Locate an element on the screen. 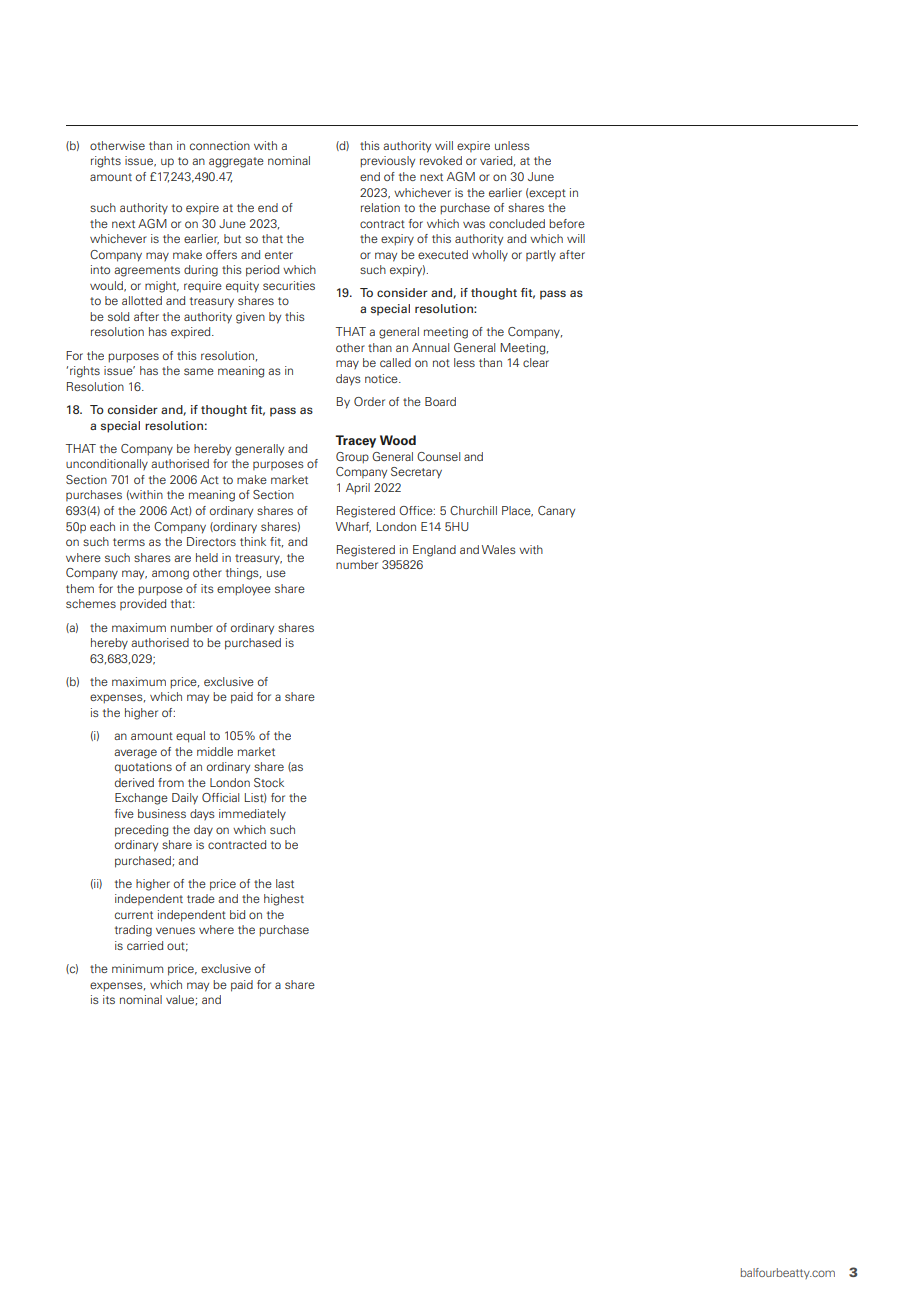  Wales is located at coordinates (499, 549).
